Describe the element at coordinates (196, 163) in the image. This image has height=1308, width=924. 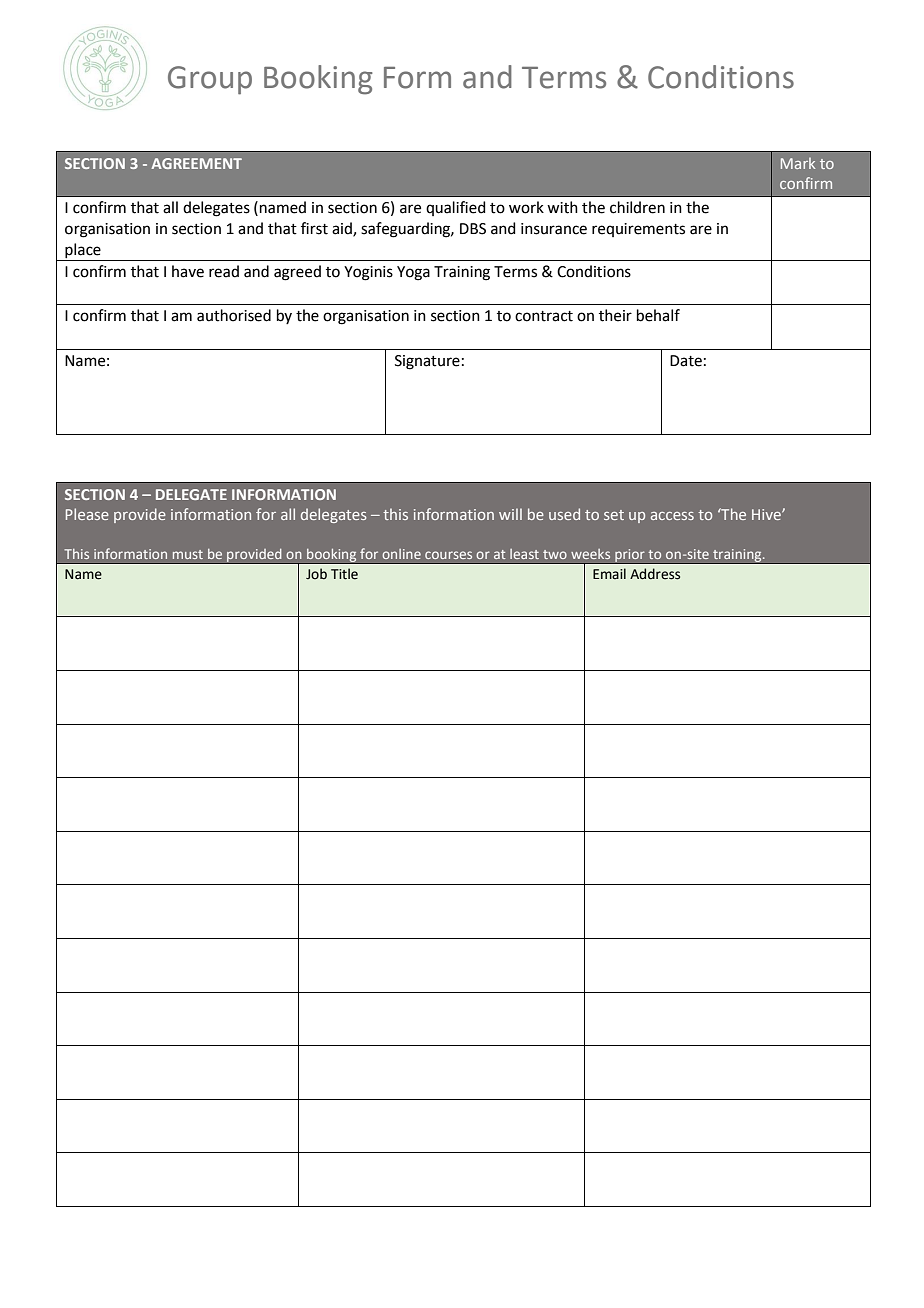
I see `AGREEMENT` at that location.
